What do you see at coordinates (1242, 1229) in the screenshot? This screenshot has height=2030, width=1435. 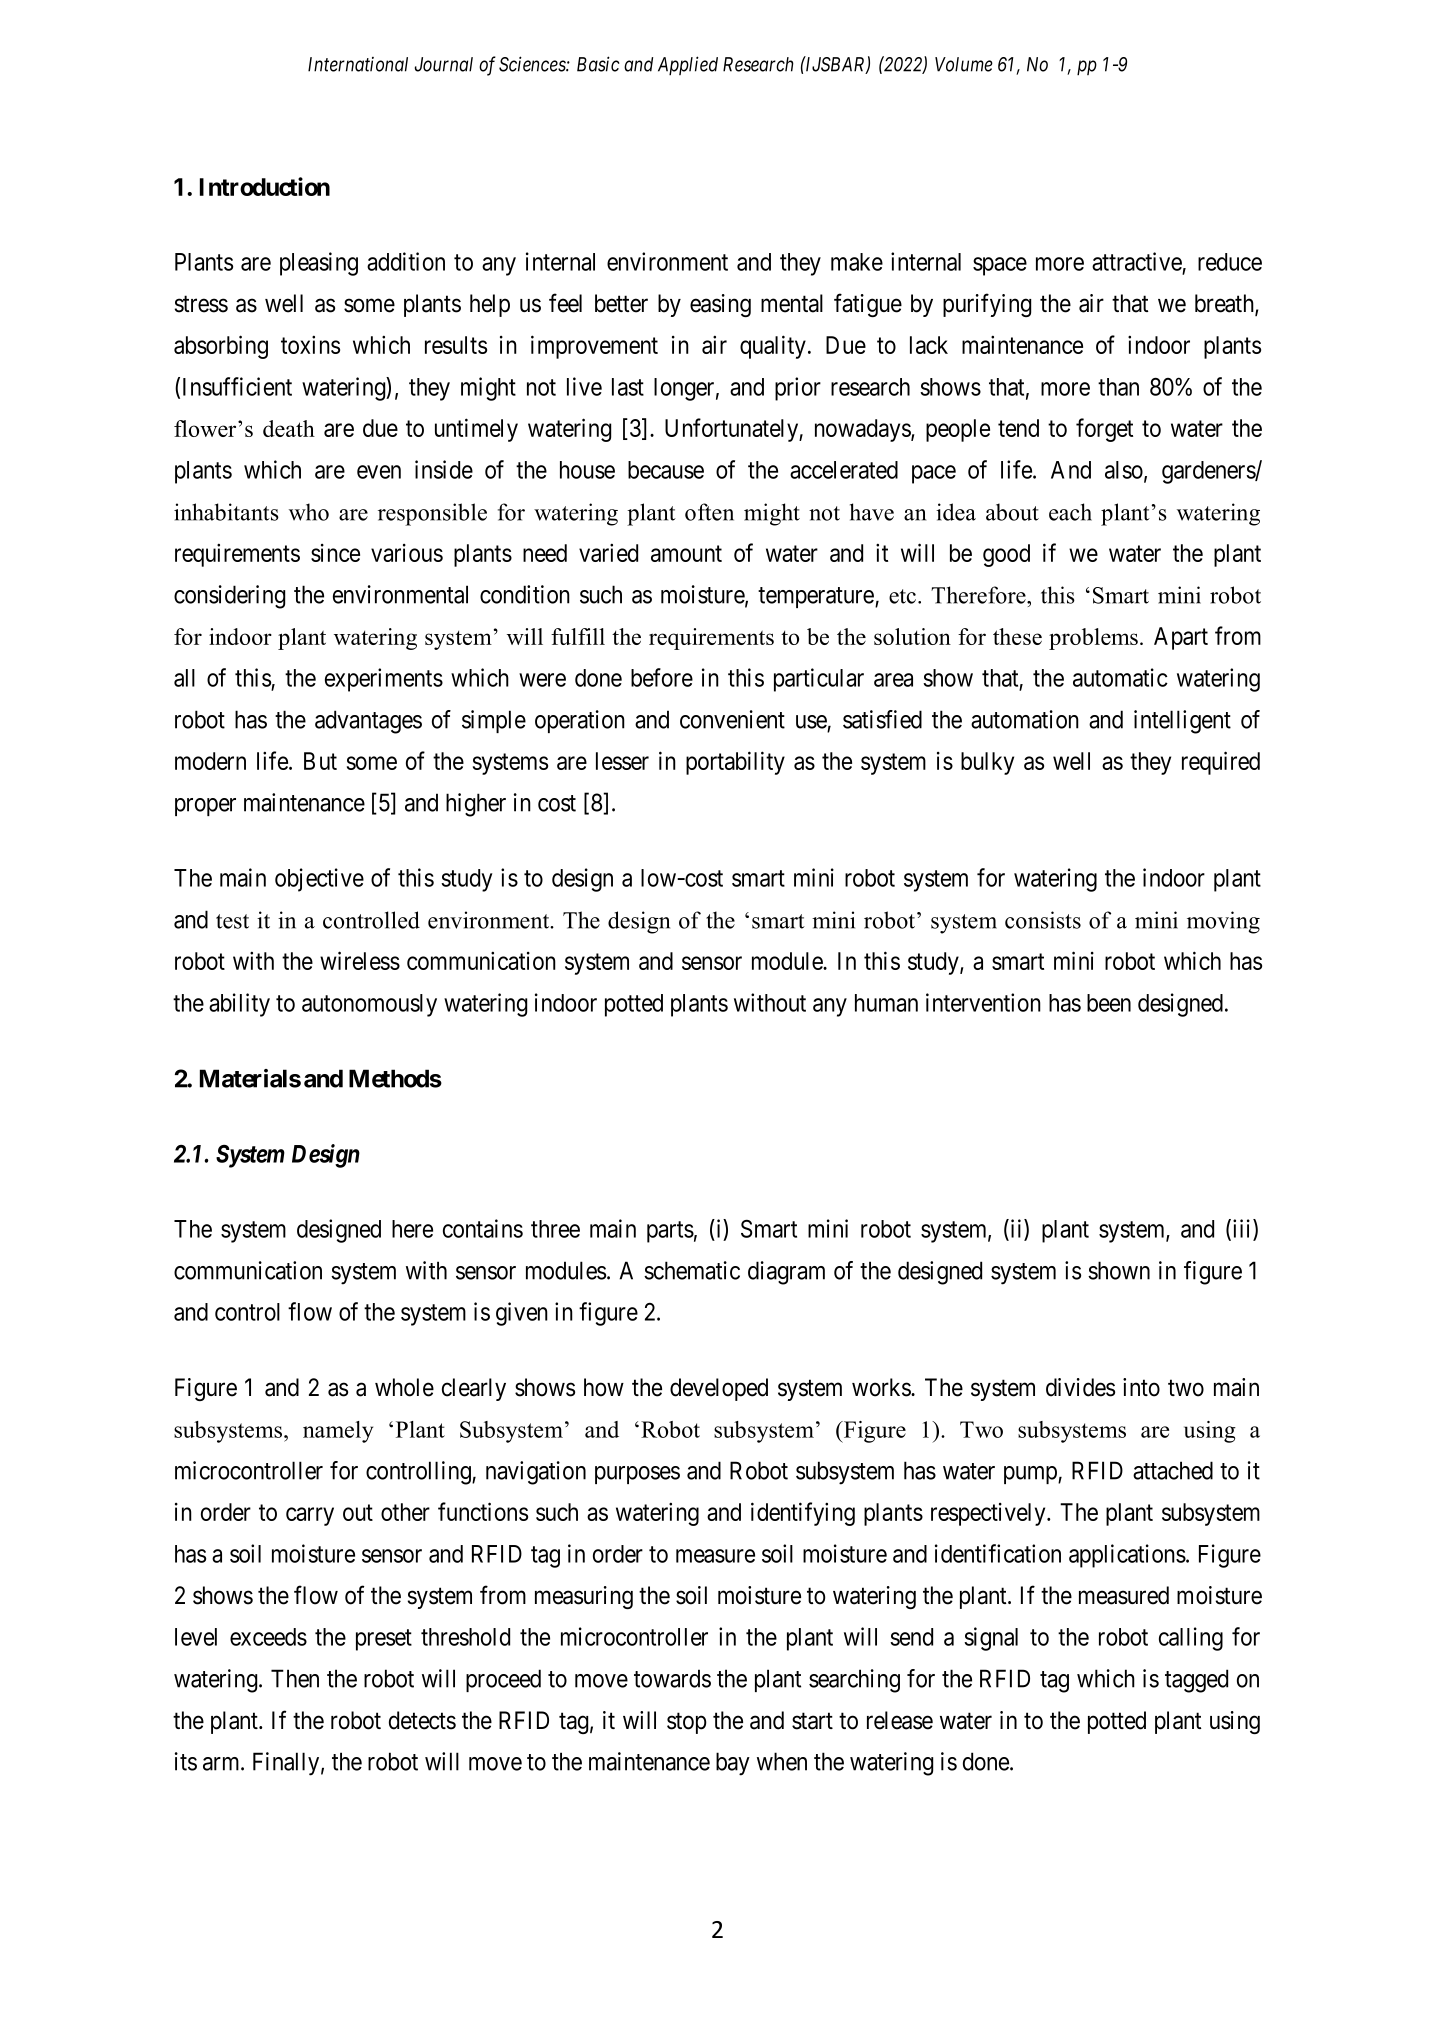 I see `iii` at bounding box center [1242, 1229].
